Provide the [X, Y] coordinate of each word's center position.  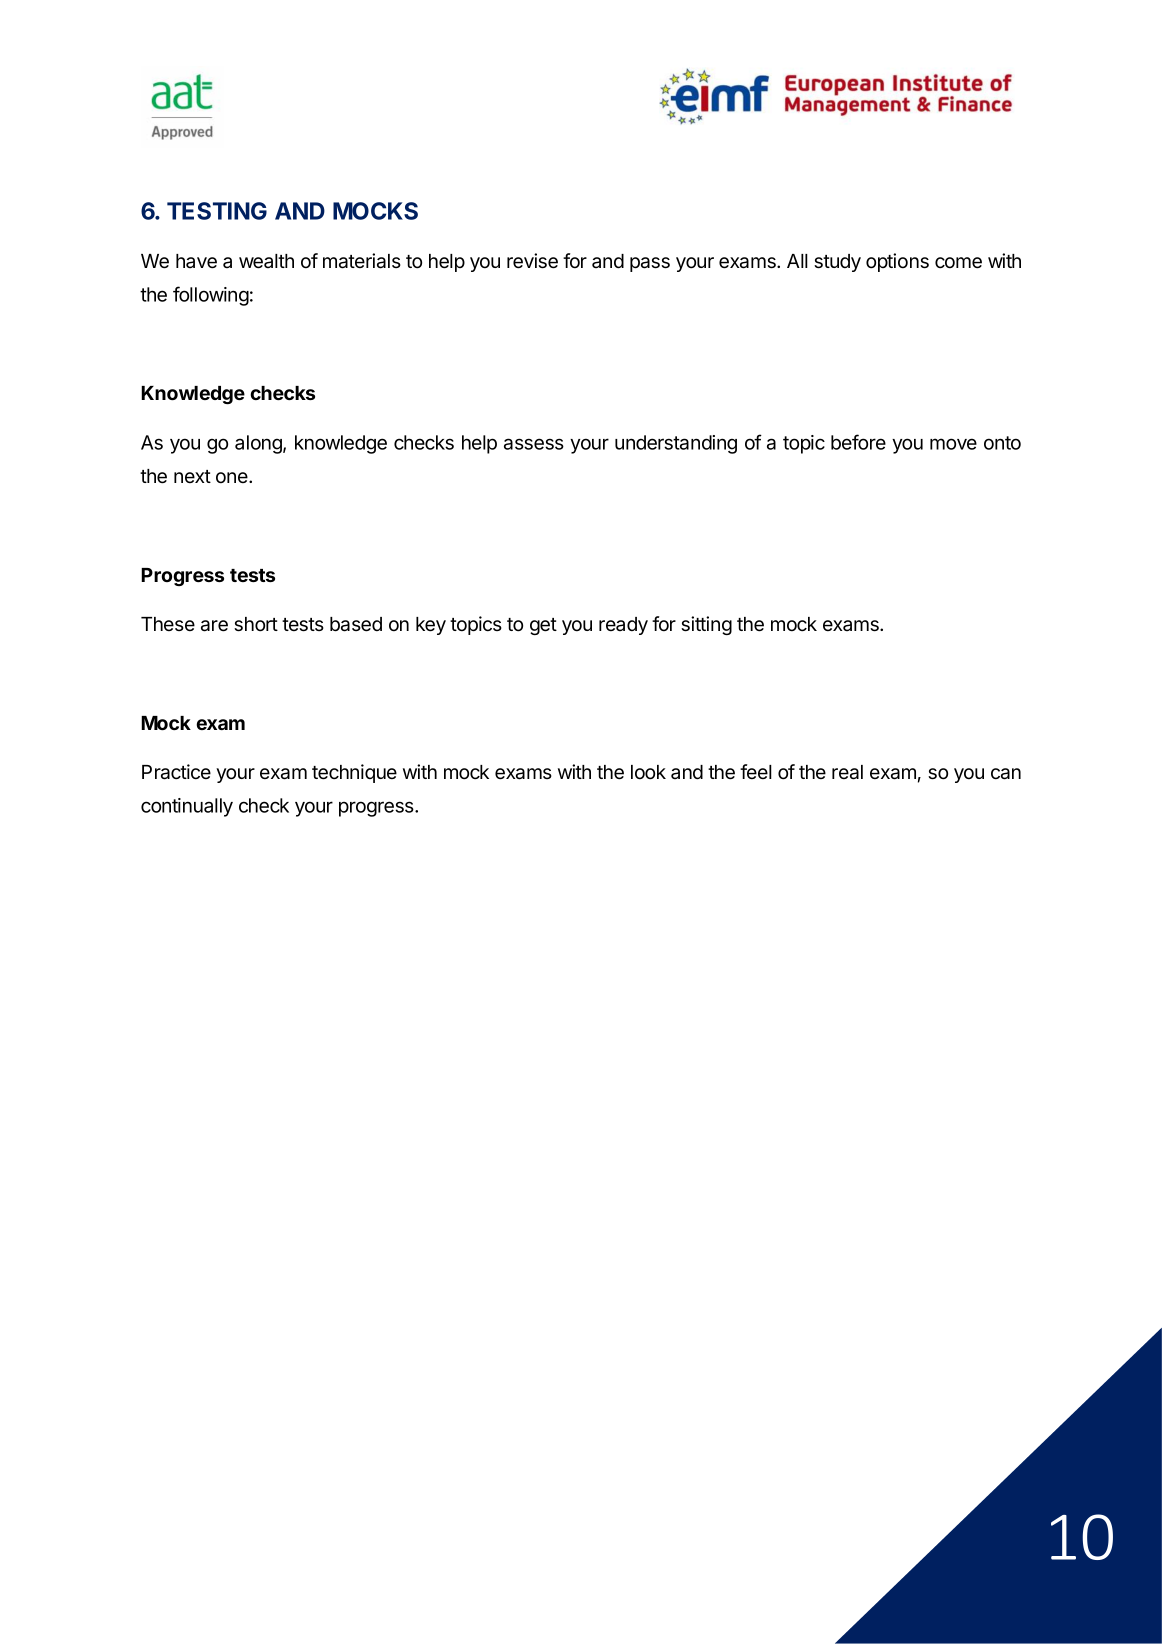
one [233, 478]
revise [532, 261]
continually [187, 807]
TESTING [217, 211]
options [897, 262]
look [648, 772]
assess [534, 444]
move [953, 444]
